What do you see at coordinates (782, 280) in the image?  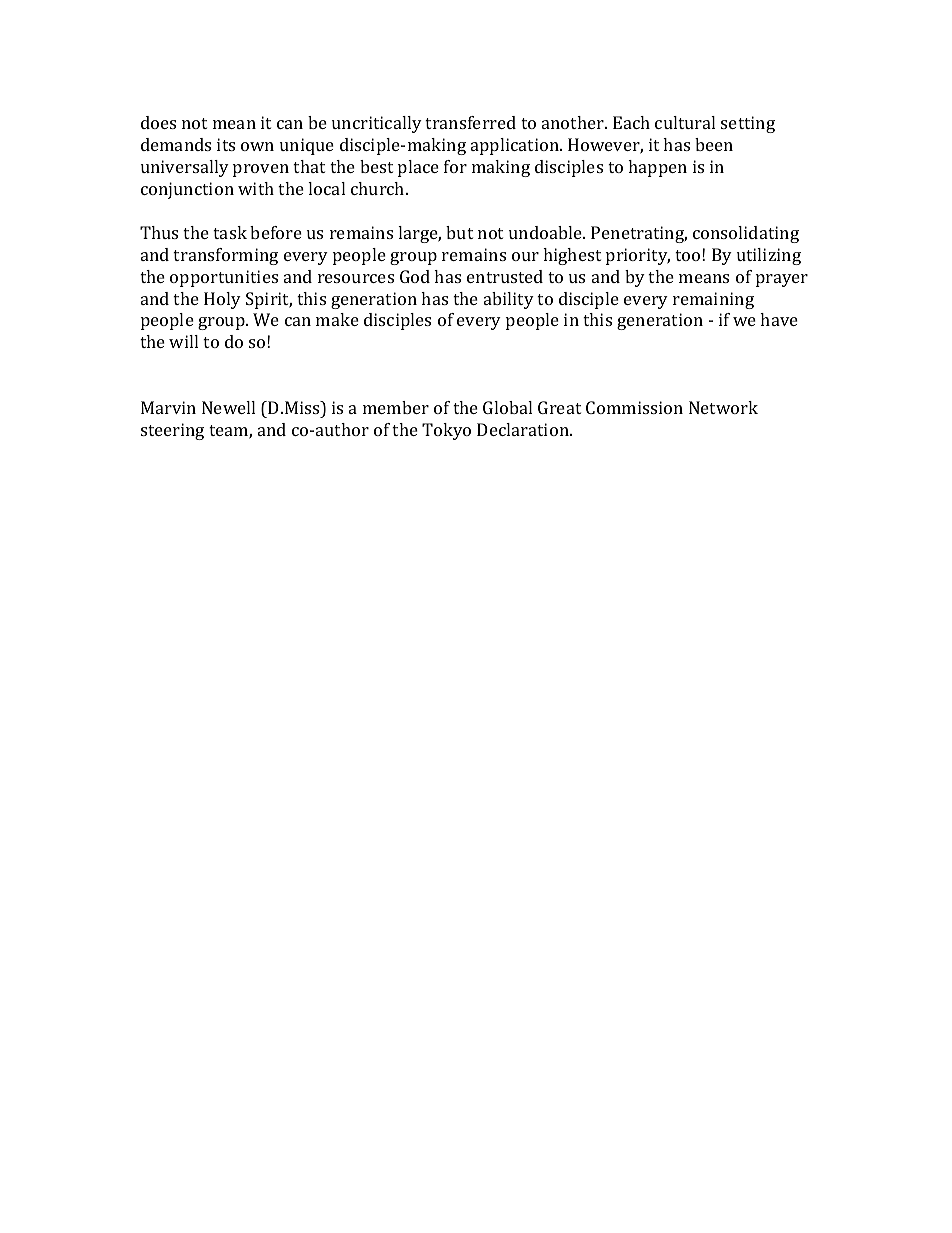 I see `prayer` at bounding box center [782, 280].
